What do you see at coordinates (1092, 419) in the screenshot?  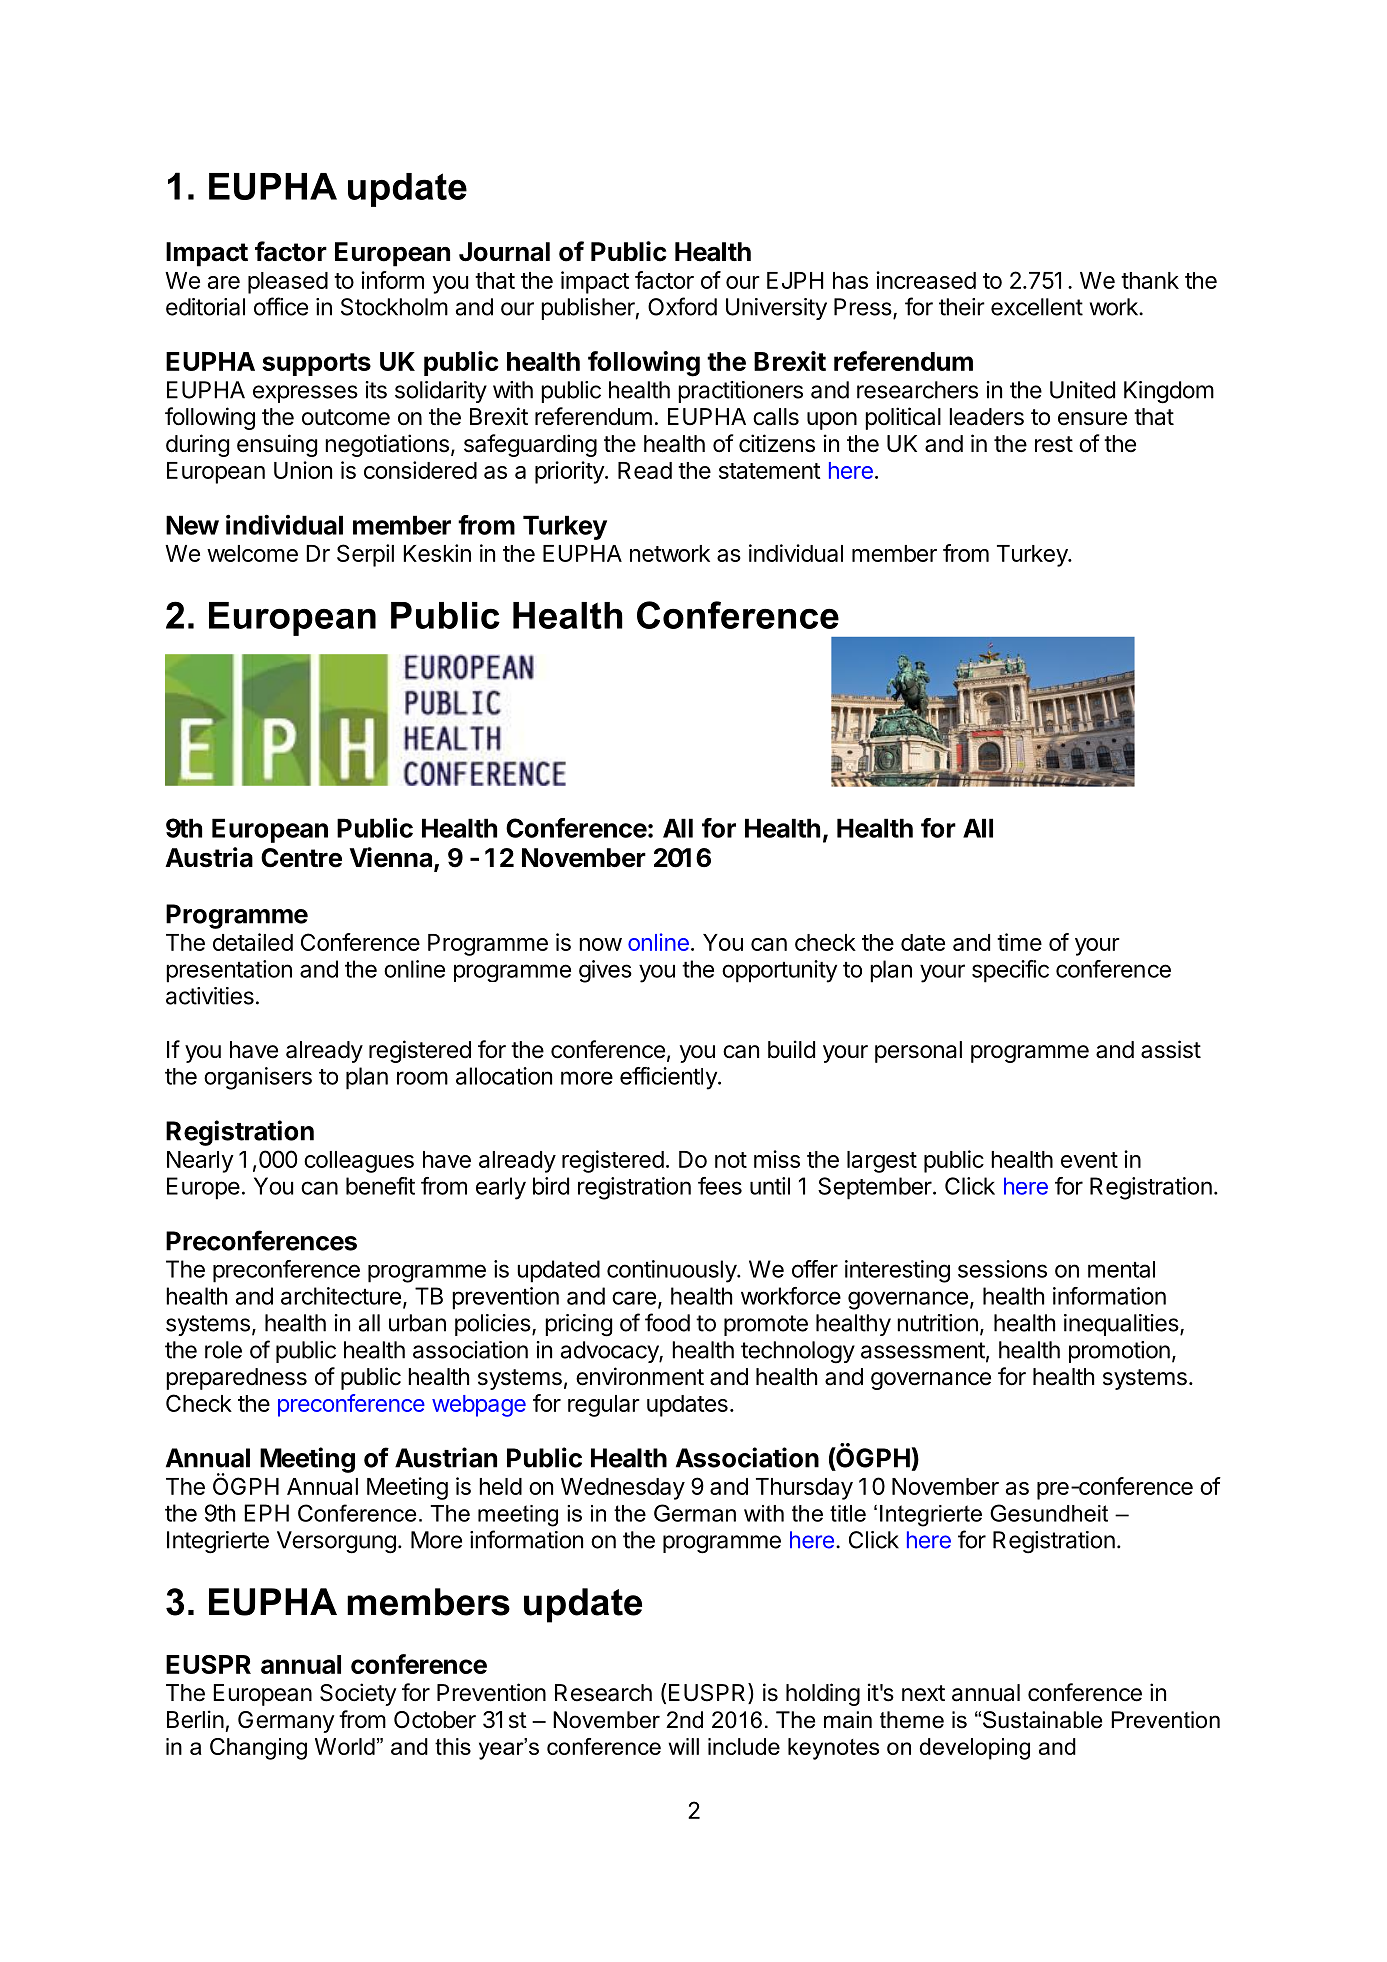 I see `ensure` at bounding box center [1092, 419].
